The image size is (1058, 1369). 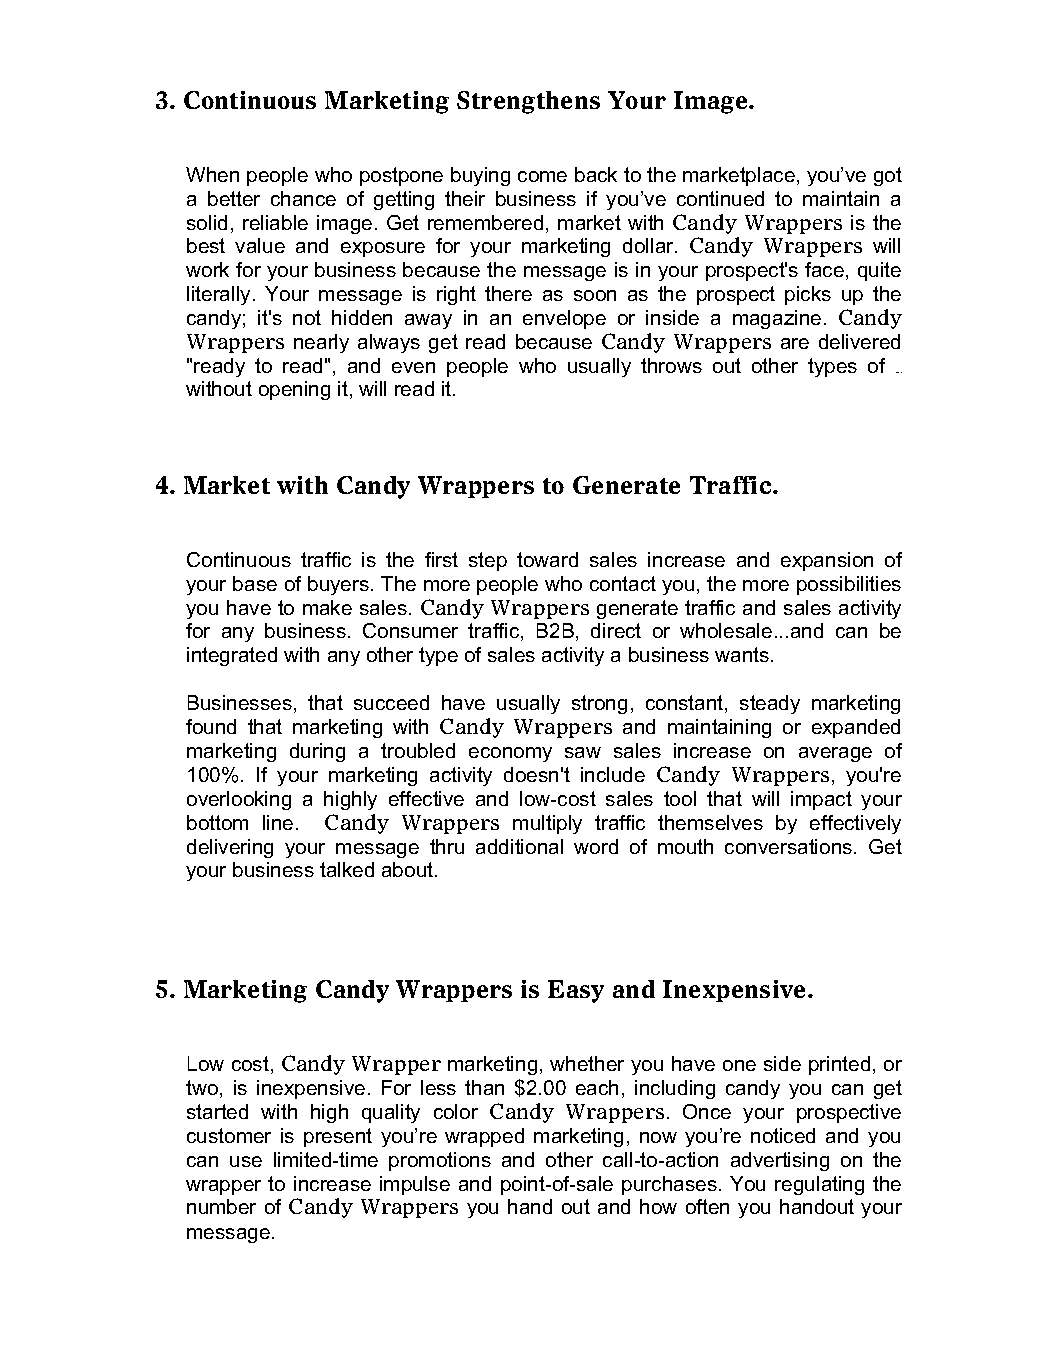 What do you see at coordinates (528, 102) in the image?
I see `Strengthens` at bounding box center [528, 102].
